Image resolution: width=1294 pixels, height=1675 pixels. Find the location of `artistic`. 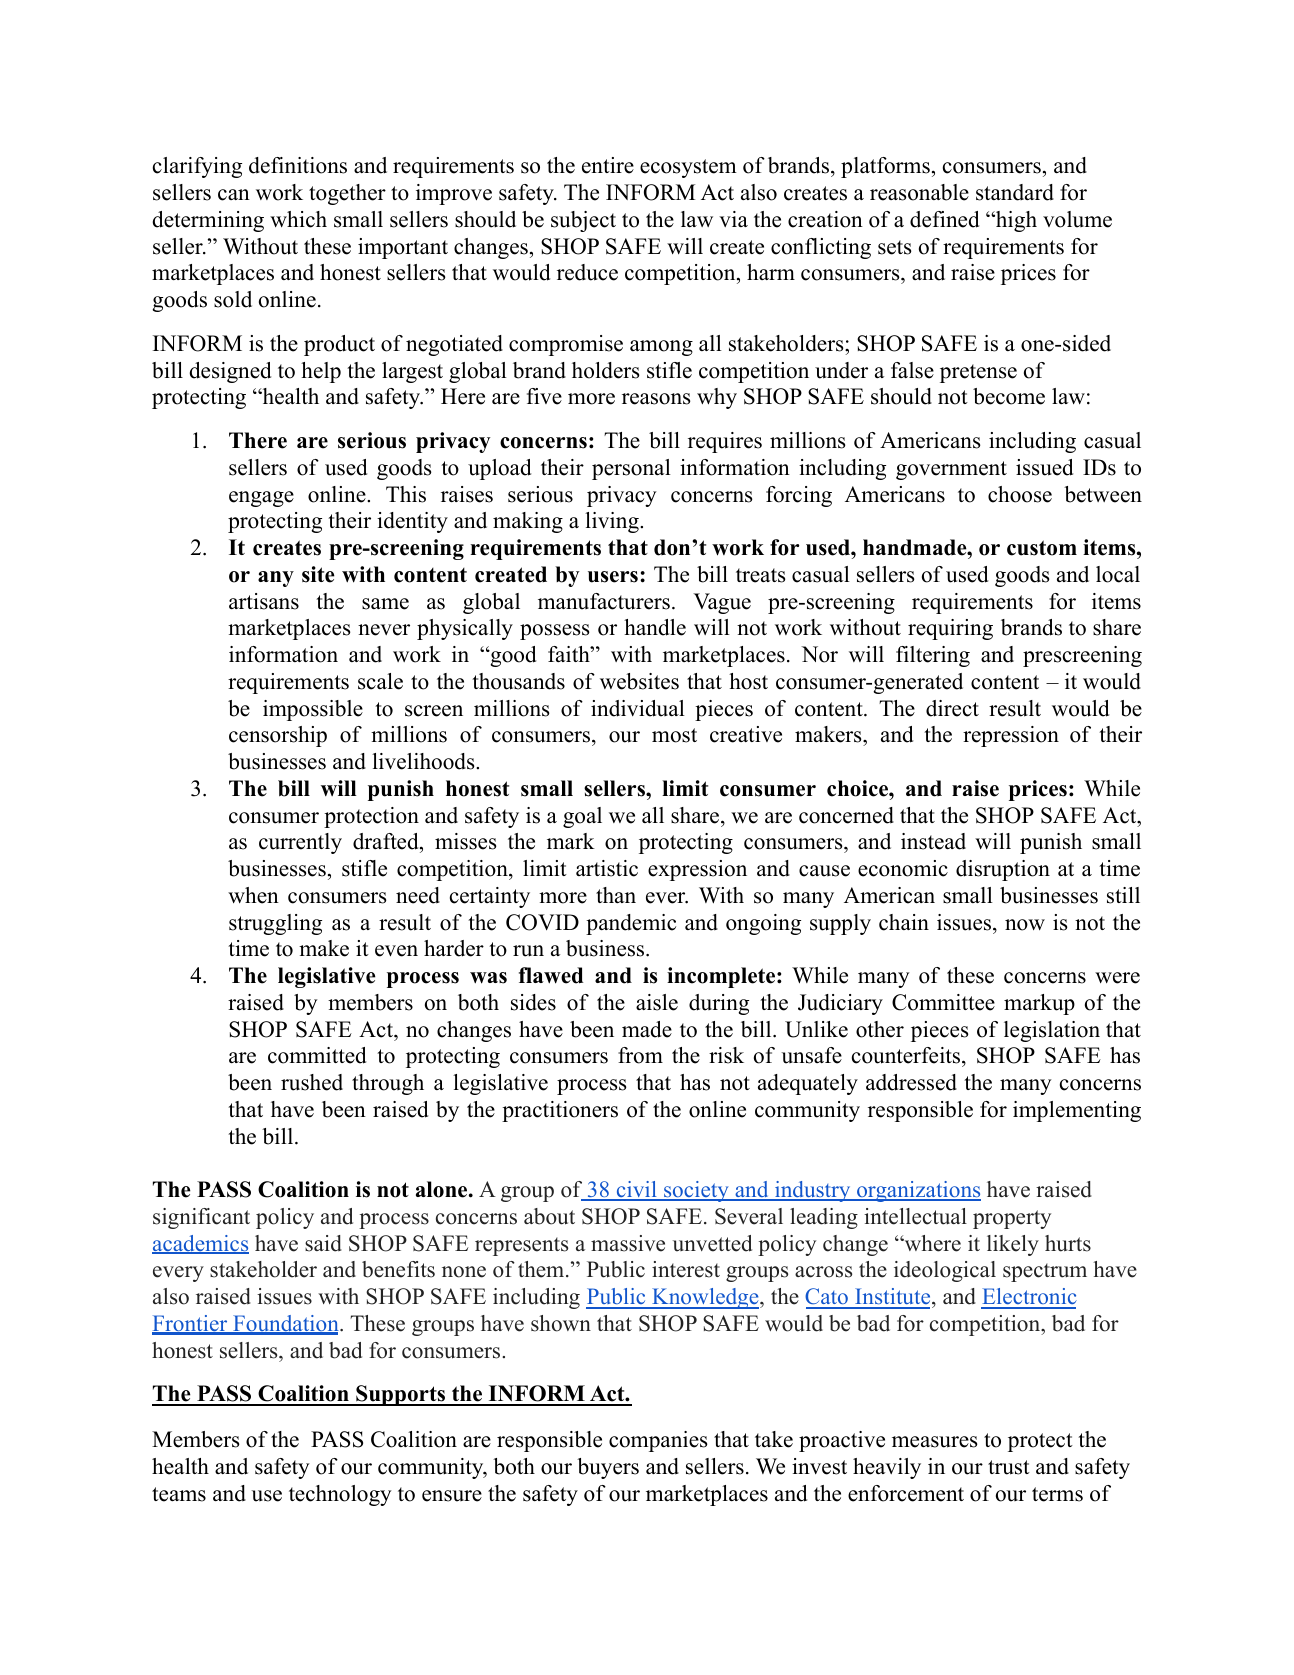

artistic is located at coordinates (607, 868).
